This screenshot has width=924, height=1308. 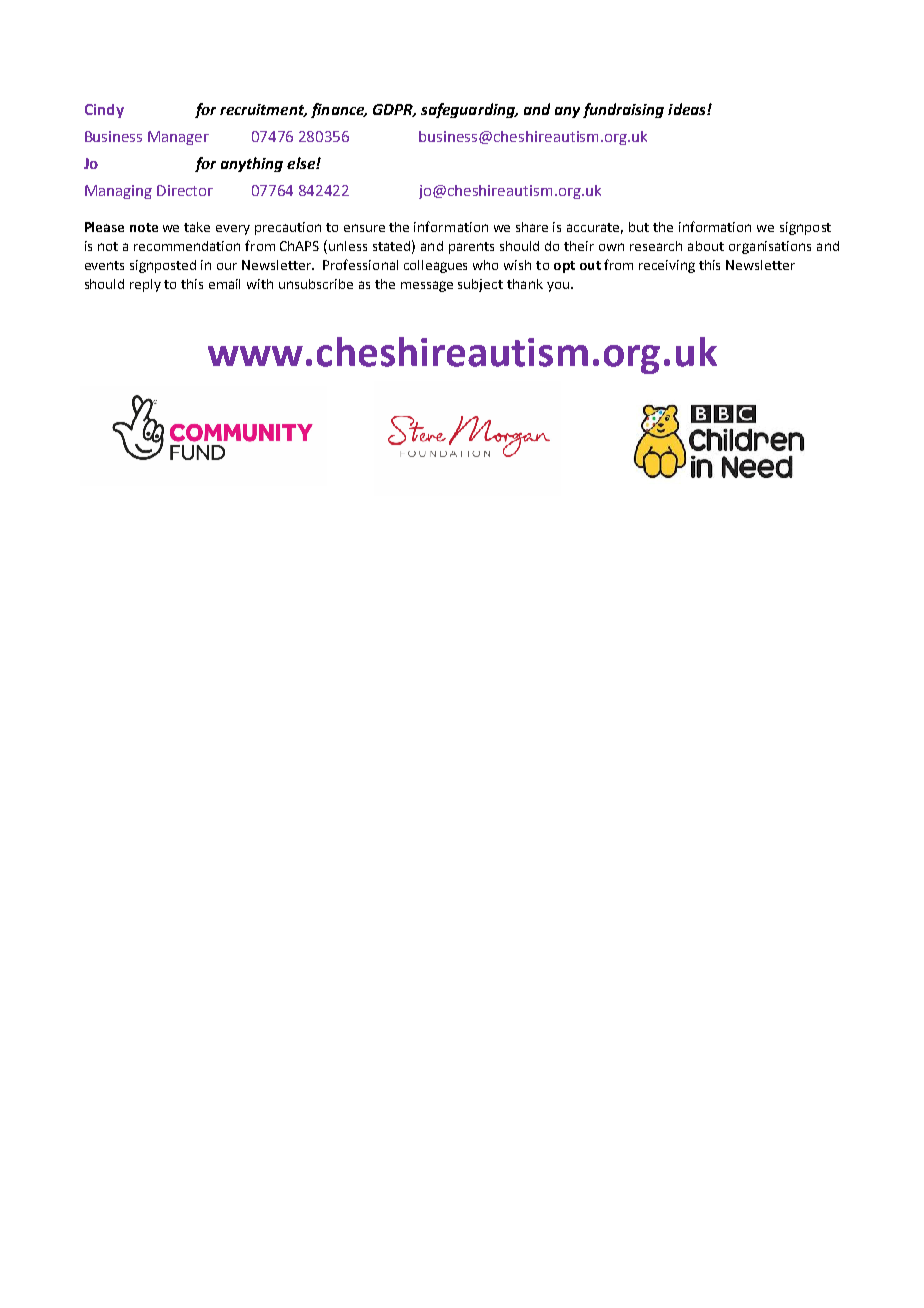 I want to click on accurate, so click(x=595, y=228).
